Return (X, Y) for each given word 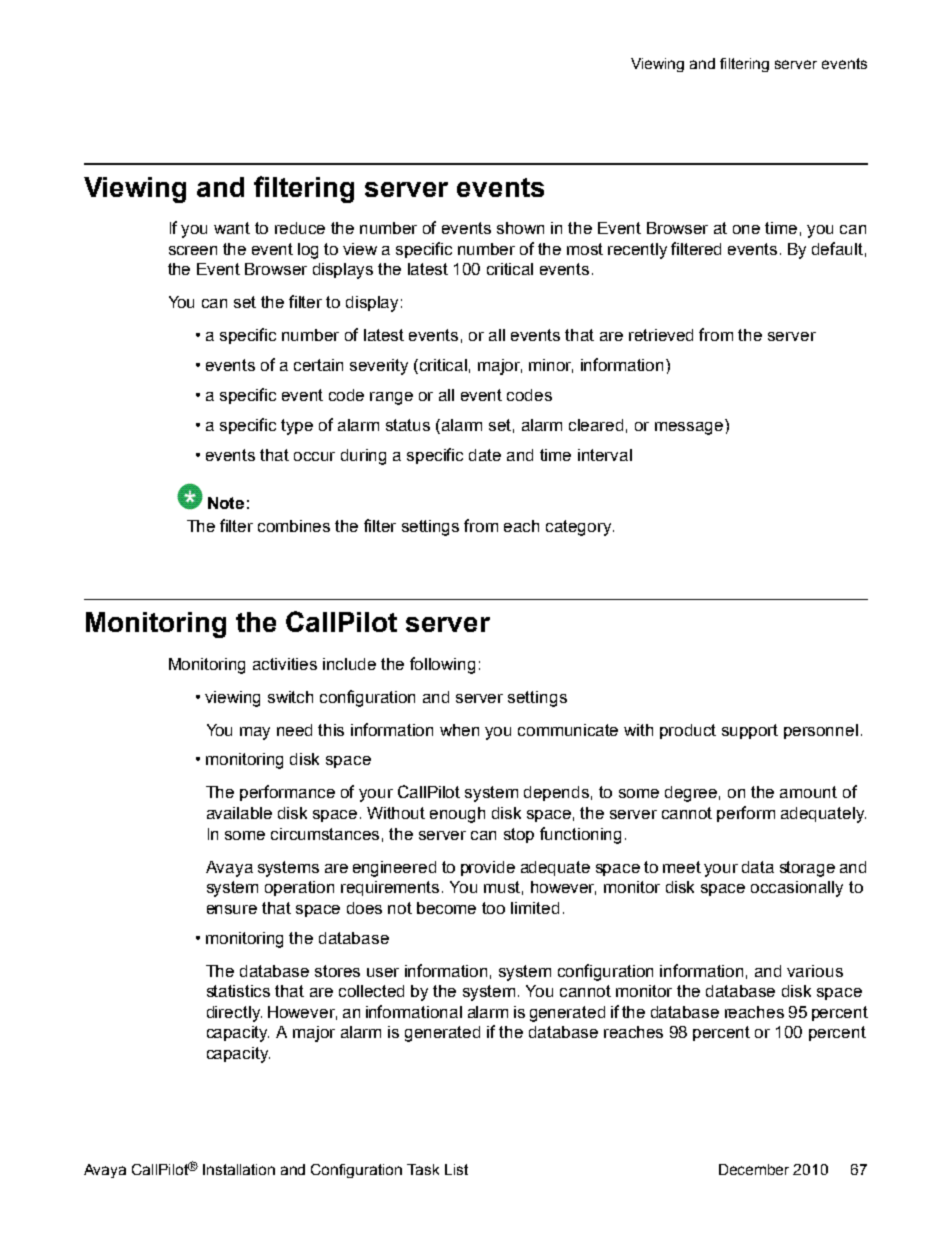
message (690, 427)
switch (290, 697)
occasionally (797, 889)
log (308, 251)
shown (520, 228)
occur (314, 456)
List (456, 1169)
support (750, 731)
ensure (232, 909)
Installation (239, 1169)
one (746, 229)
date (485, 455)
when (459, 730)
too (493, 908)
